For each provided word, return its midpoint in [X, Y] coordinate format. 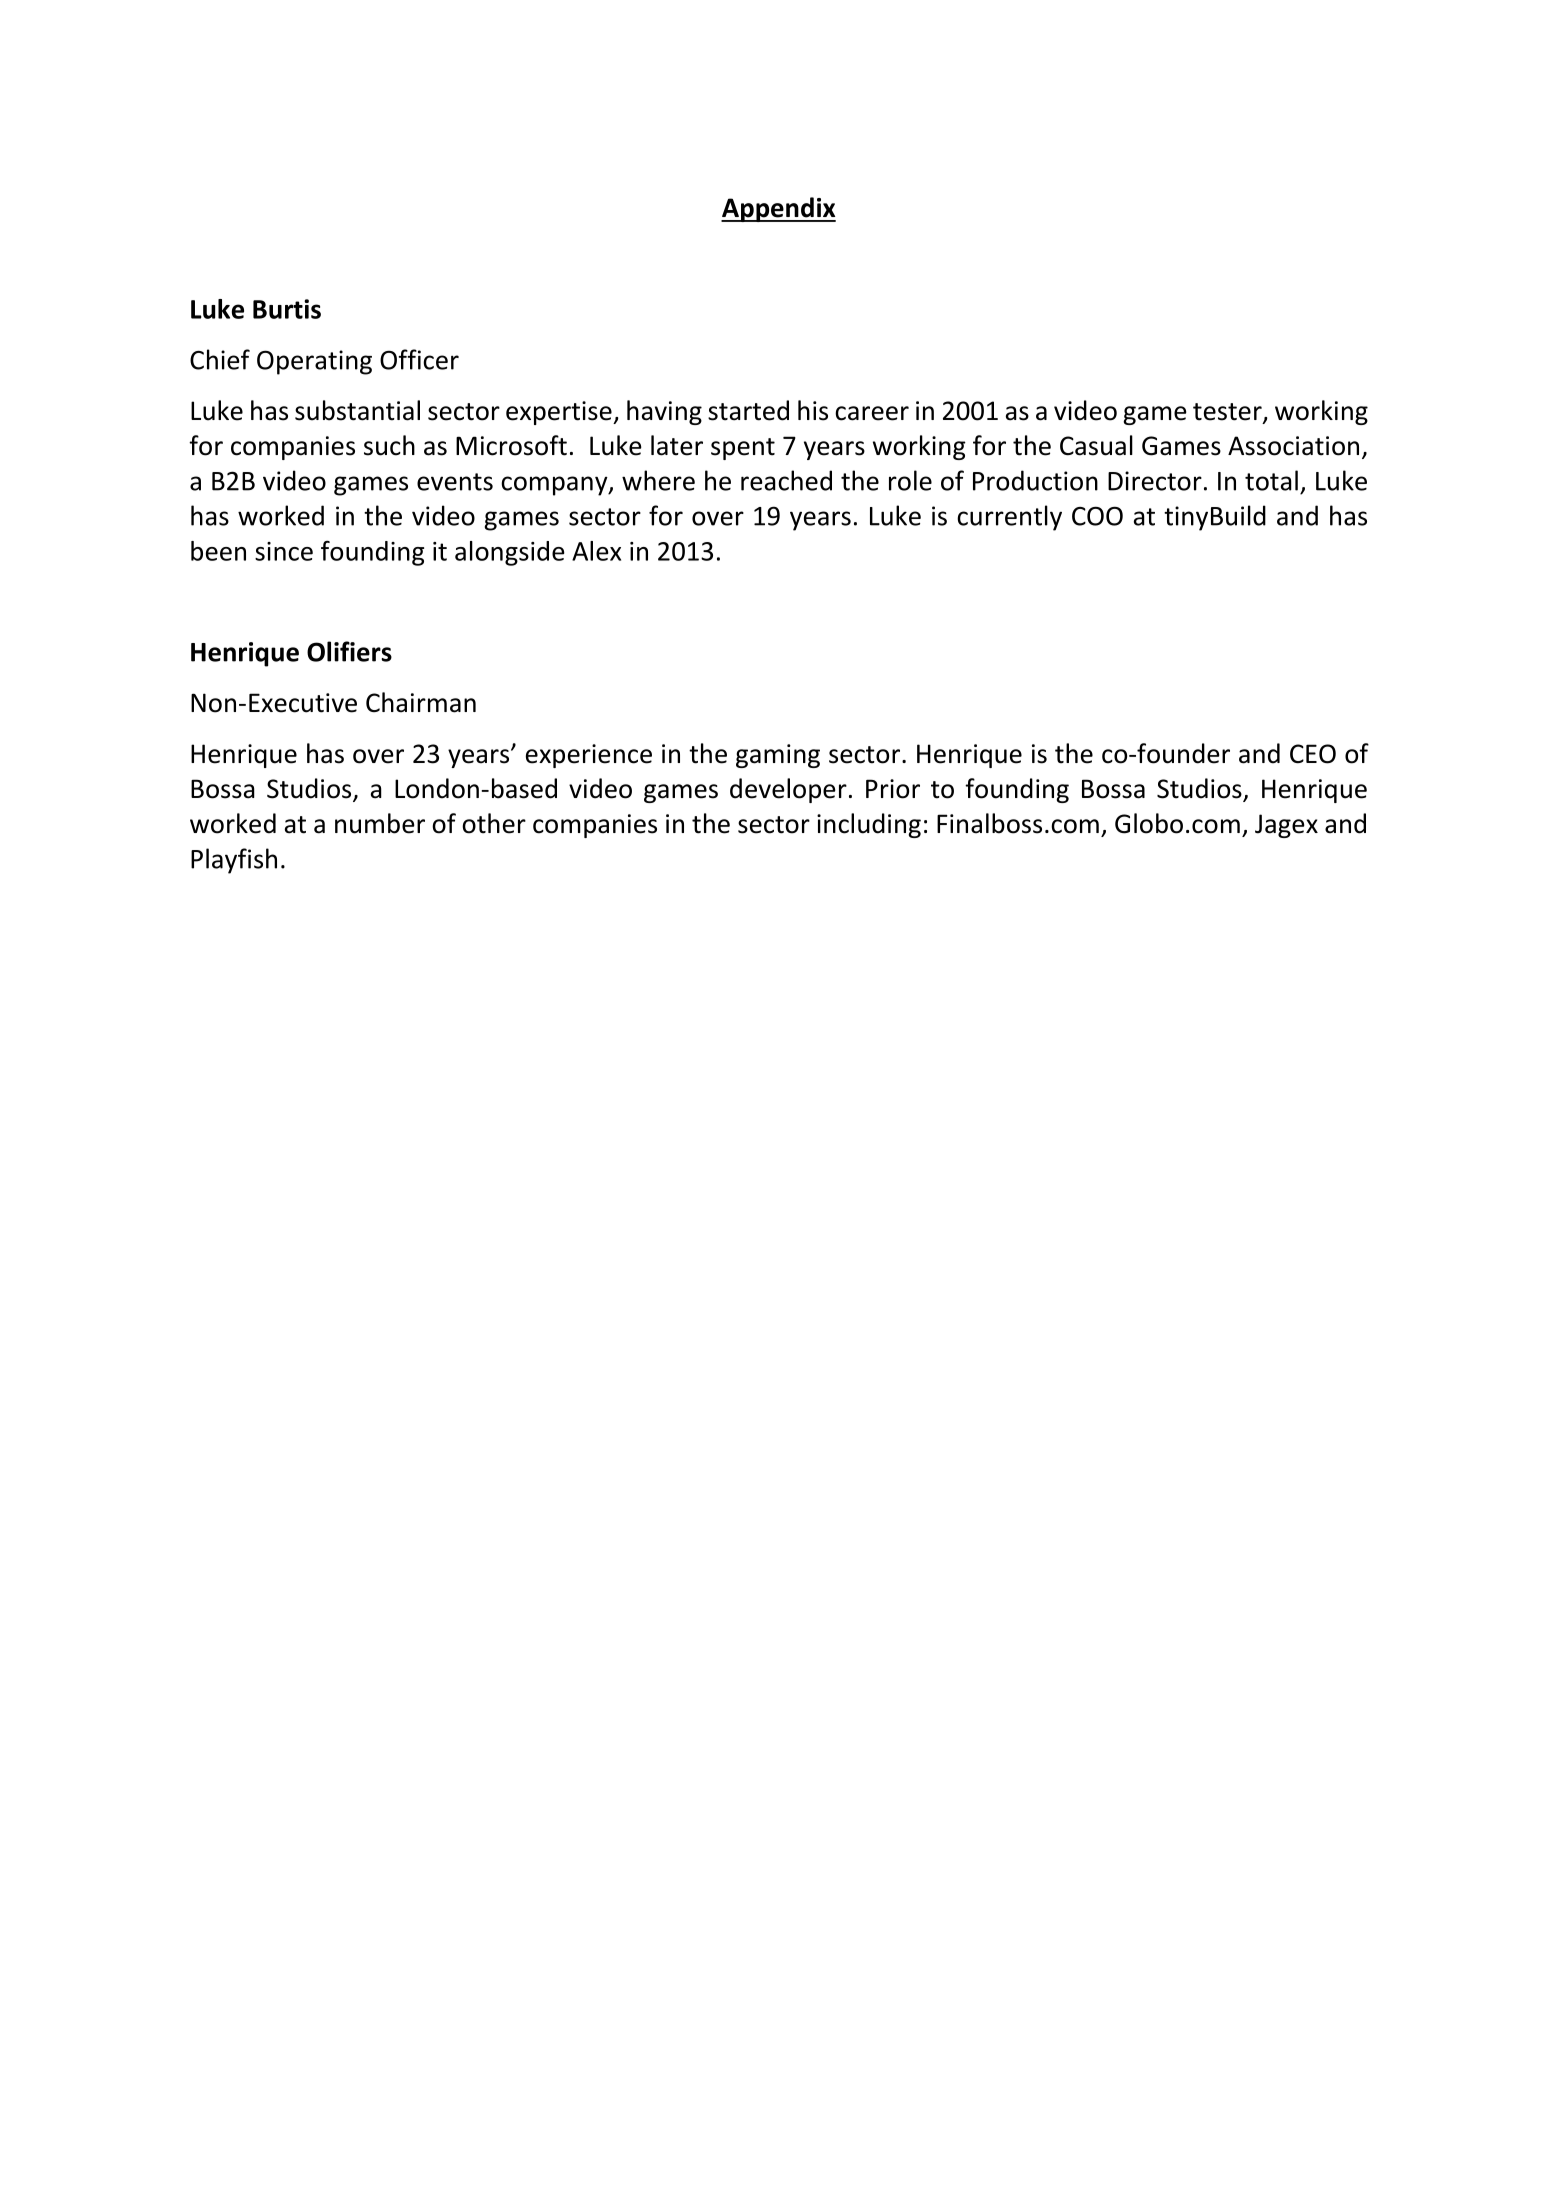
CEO [1313, 754]
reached [786, 480]
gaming [778, 756]
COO [1097, 516]
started [748, 410]
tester [1228, 413]
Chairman [421, 702]
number [380, 823]
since [284, 551]
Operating [314, 362]
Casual [1096, 445]
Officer [419, 359]
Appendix [778, 209]
